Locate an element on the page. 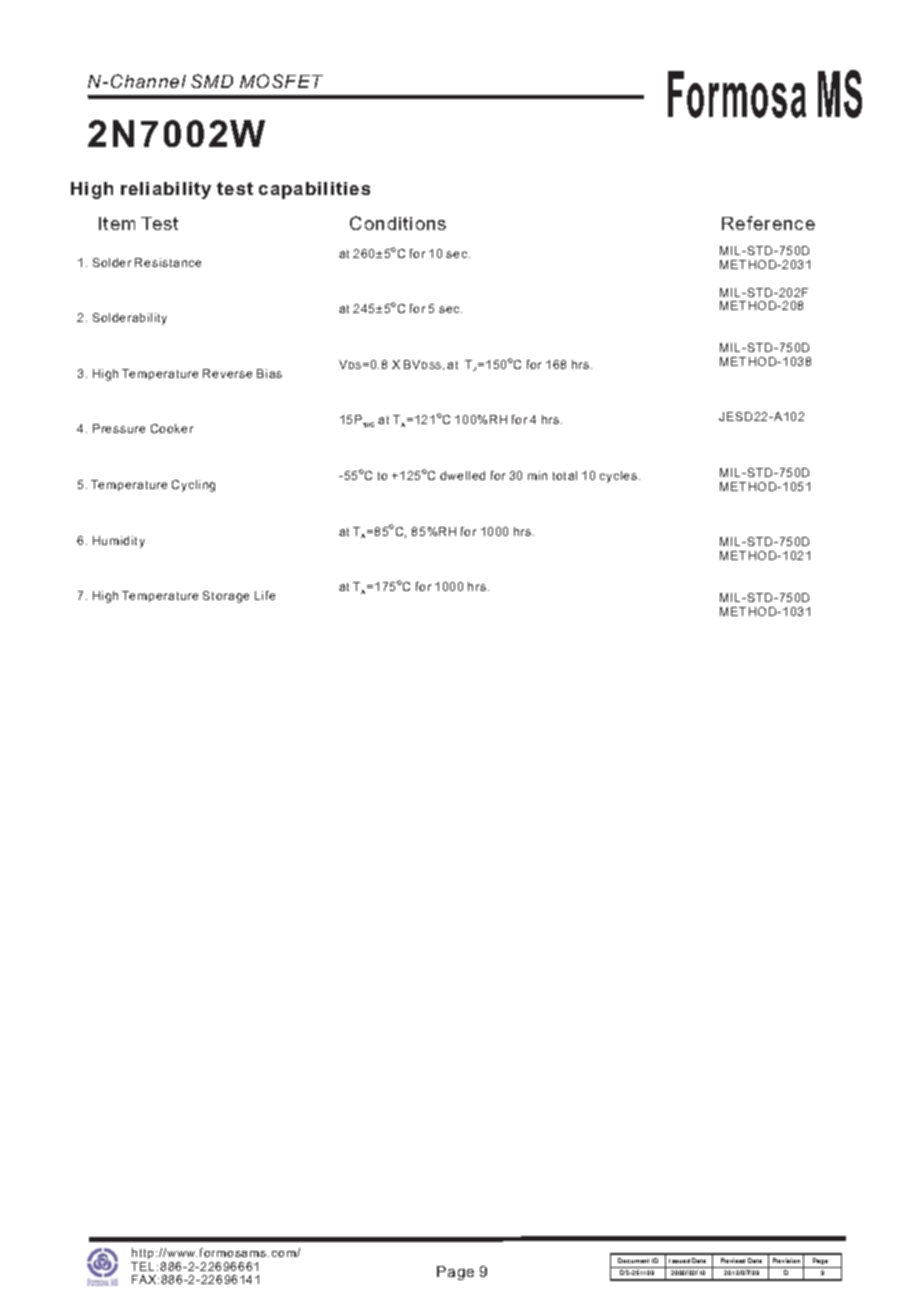  Revision is located at coordinates (786, 1260).
